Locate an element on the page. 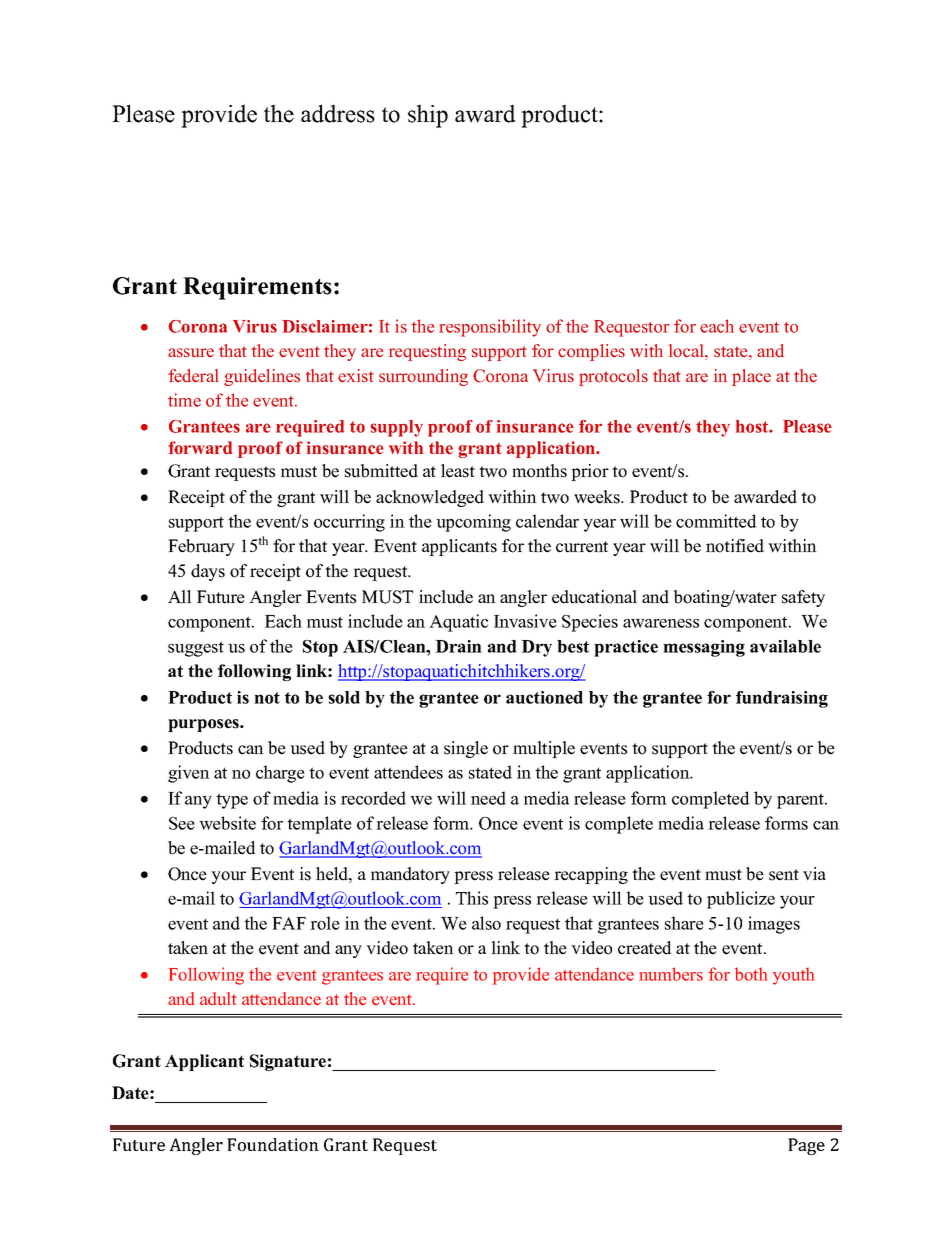 Image resolution: width=952 pixels, height=1233 pixels. both is located at coordinates (751, 974).
